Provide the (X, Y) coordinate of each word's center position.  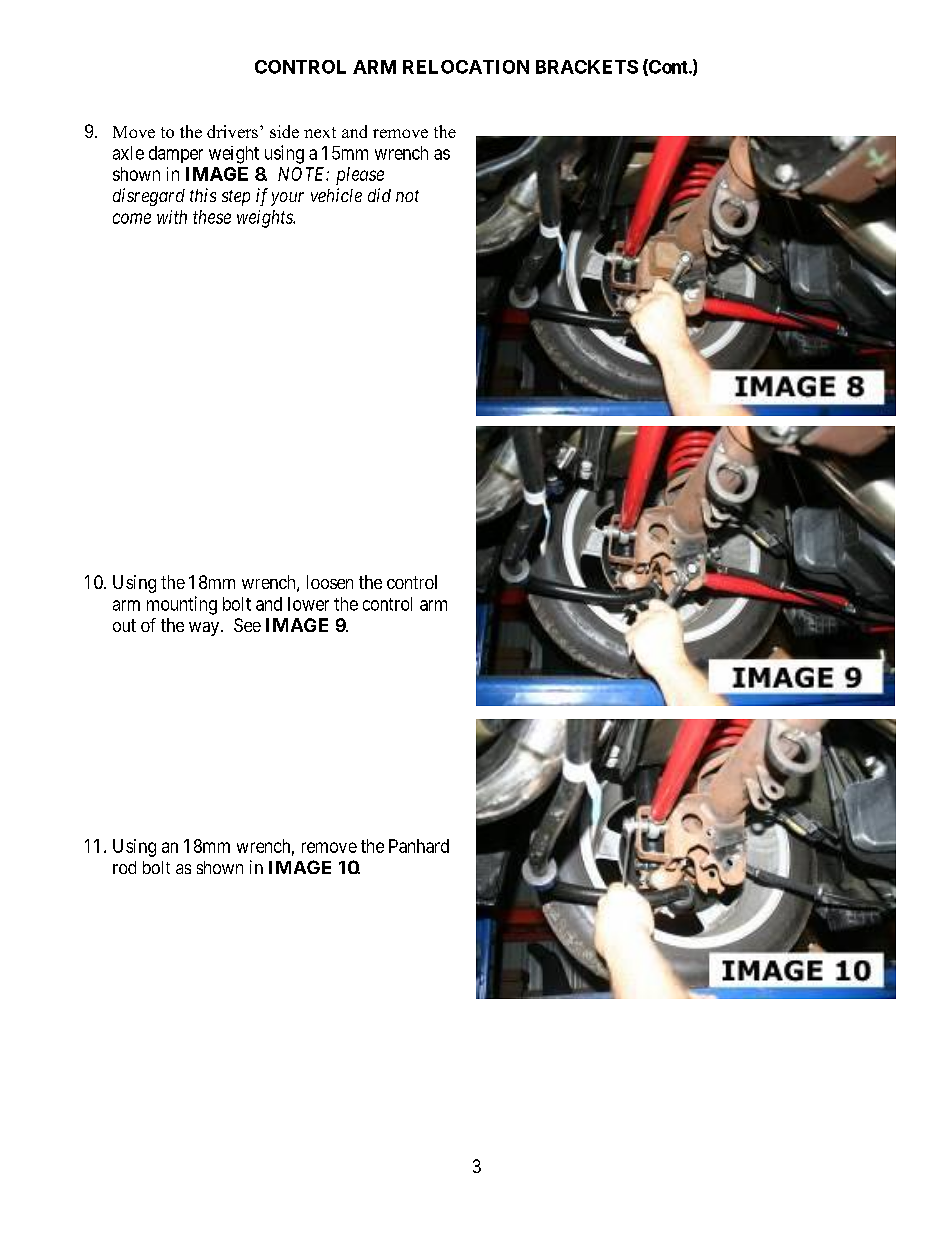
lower (308, 604)
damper (176, 154)
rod (124, 867)
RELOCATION (466, 67)
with (172, 217)
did (379, 195)
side (284, 131)
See (247, 625)
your (287, 199)
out (124, 625)
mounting (182, 605)
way (205, 629)
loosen (330, 582)
